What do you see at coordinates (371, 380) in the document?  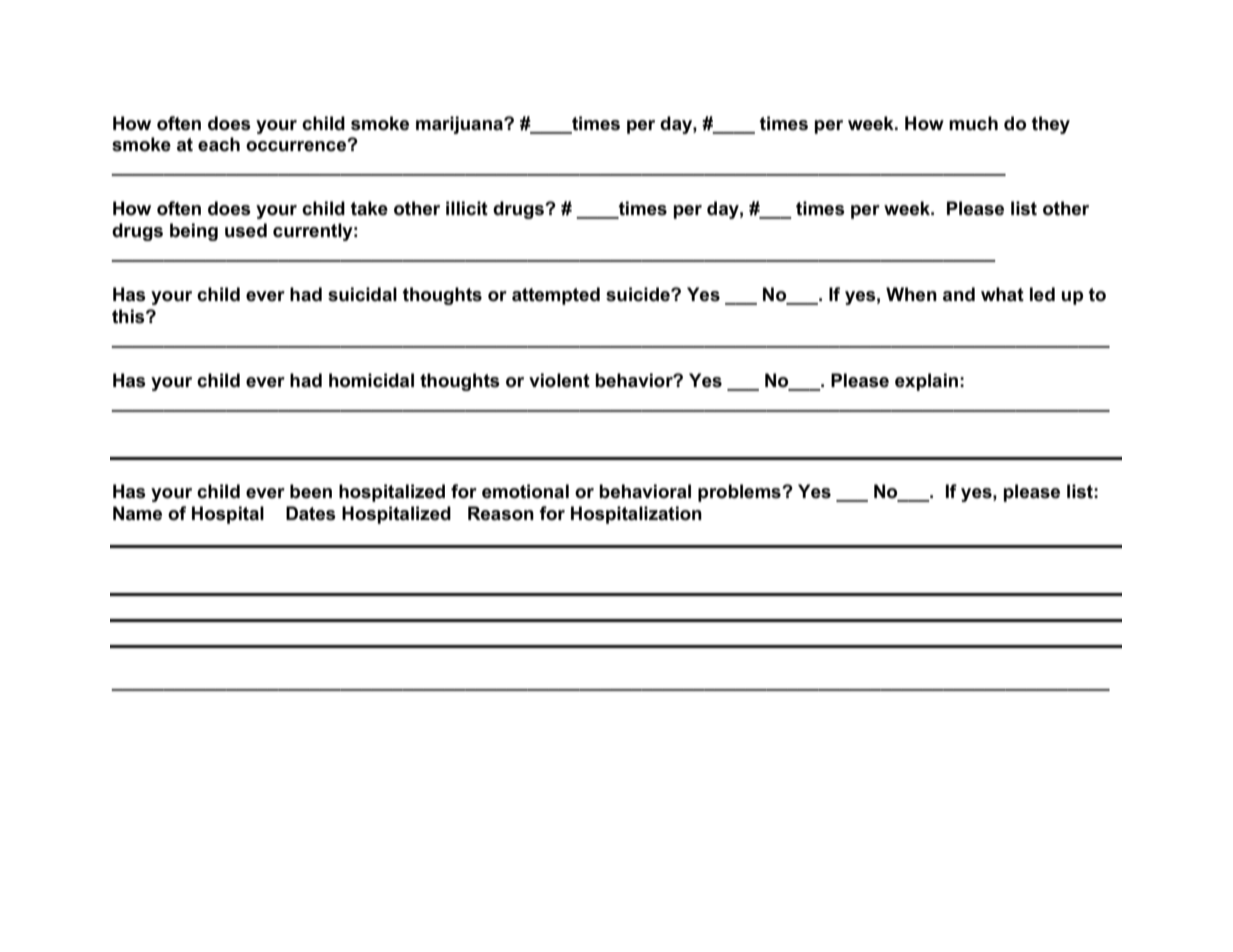 I see `homicidal` at bounding box center [371, 380].
